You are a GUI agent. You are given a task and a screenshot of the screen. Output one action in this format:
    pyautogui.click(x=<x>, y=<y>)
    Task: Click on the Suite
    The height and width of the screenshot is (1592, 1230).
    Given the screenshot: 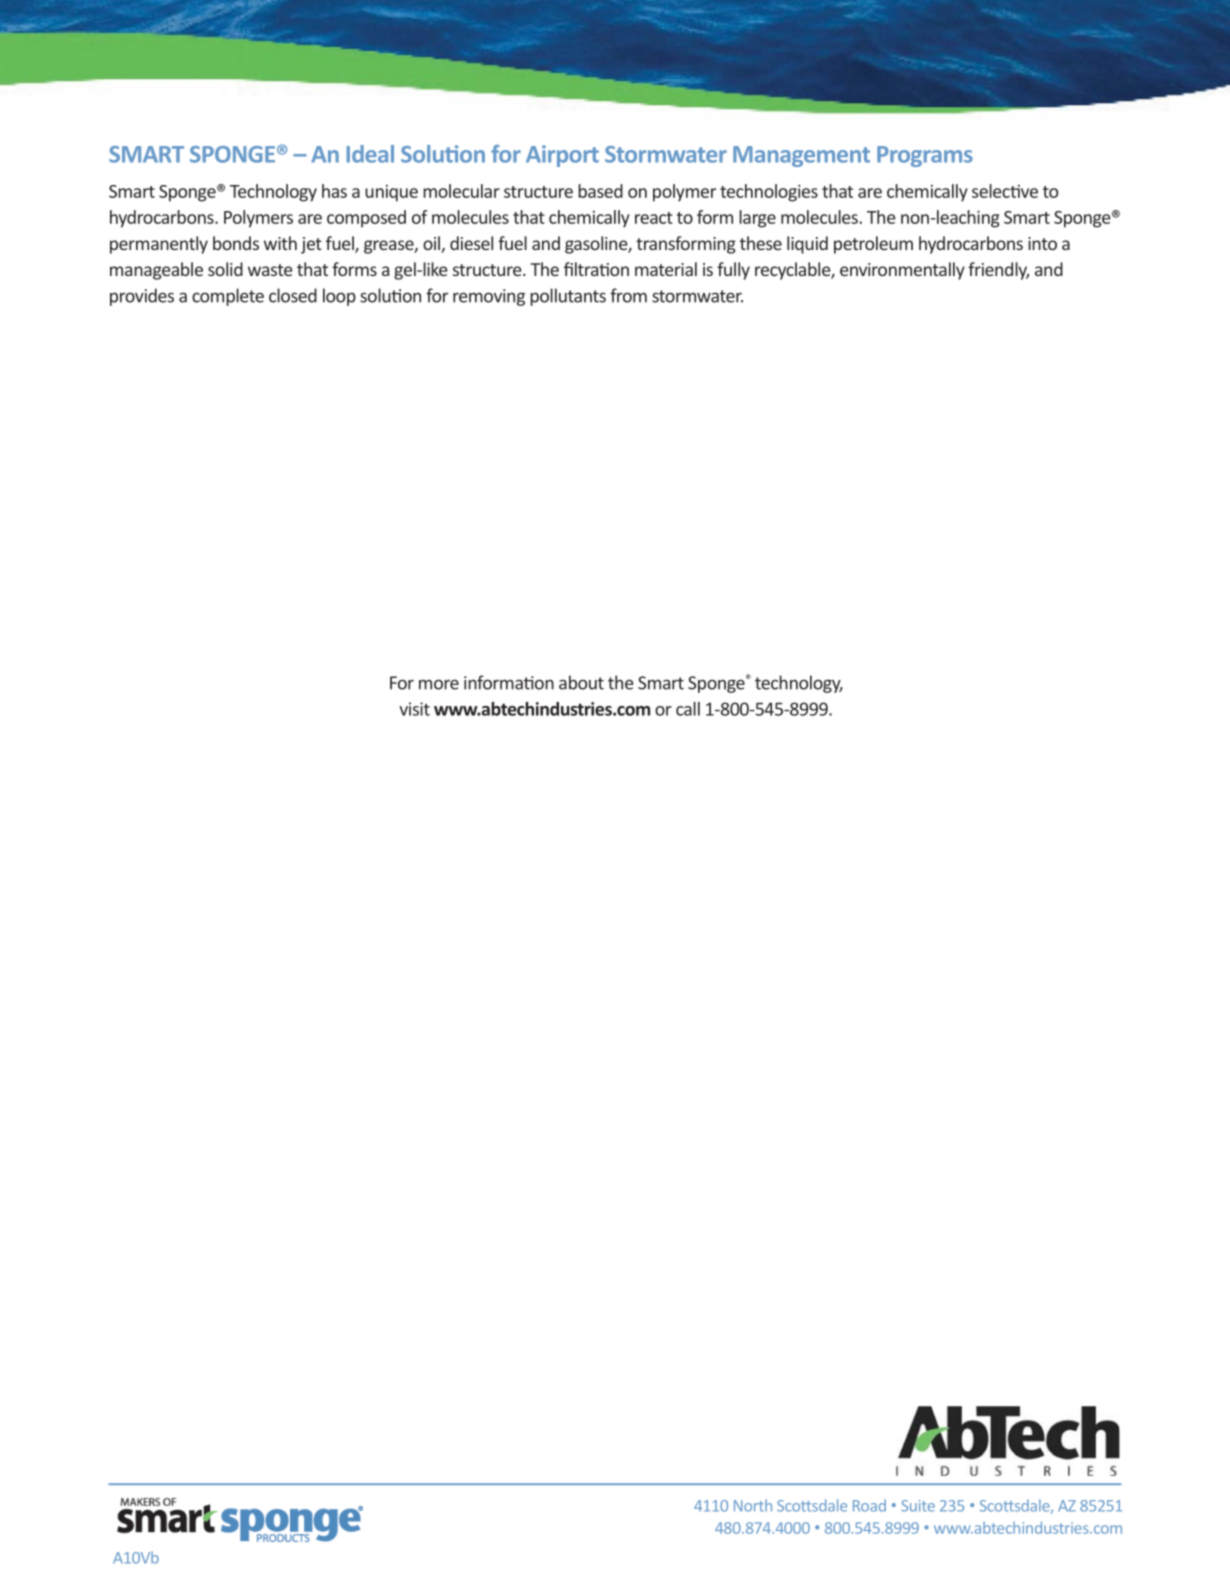 What is the action you would take?
    pyautogui.click(x=918, y=1506)
